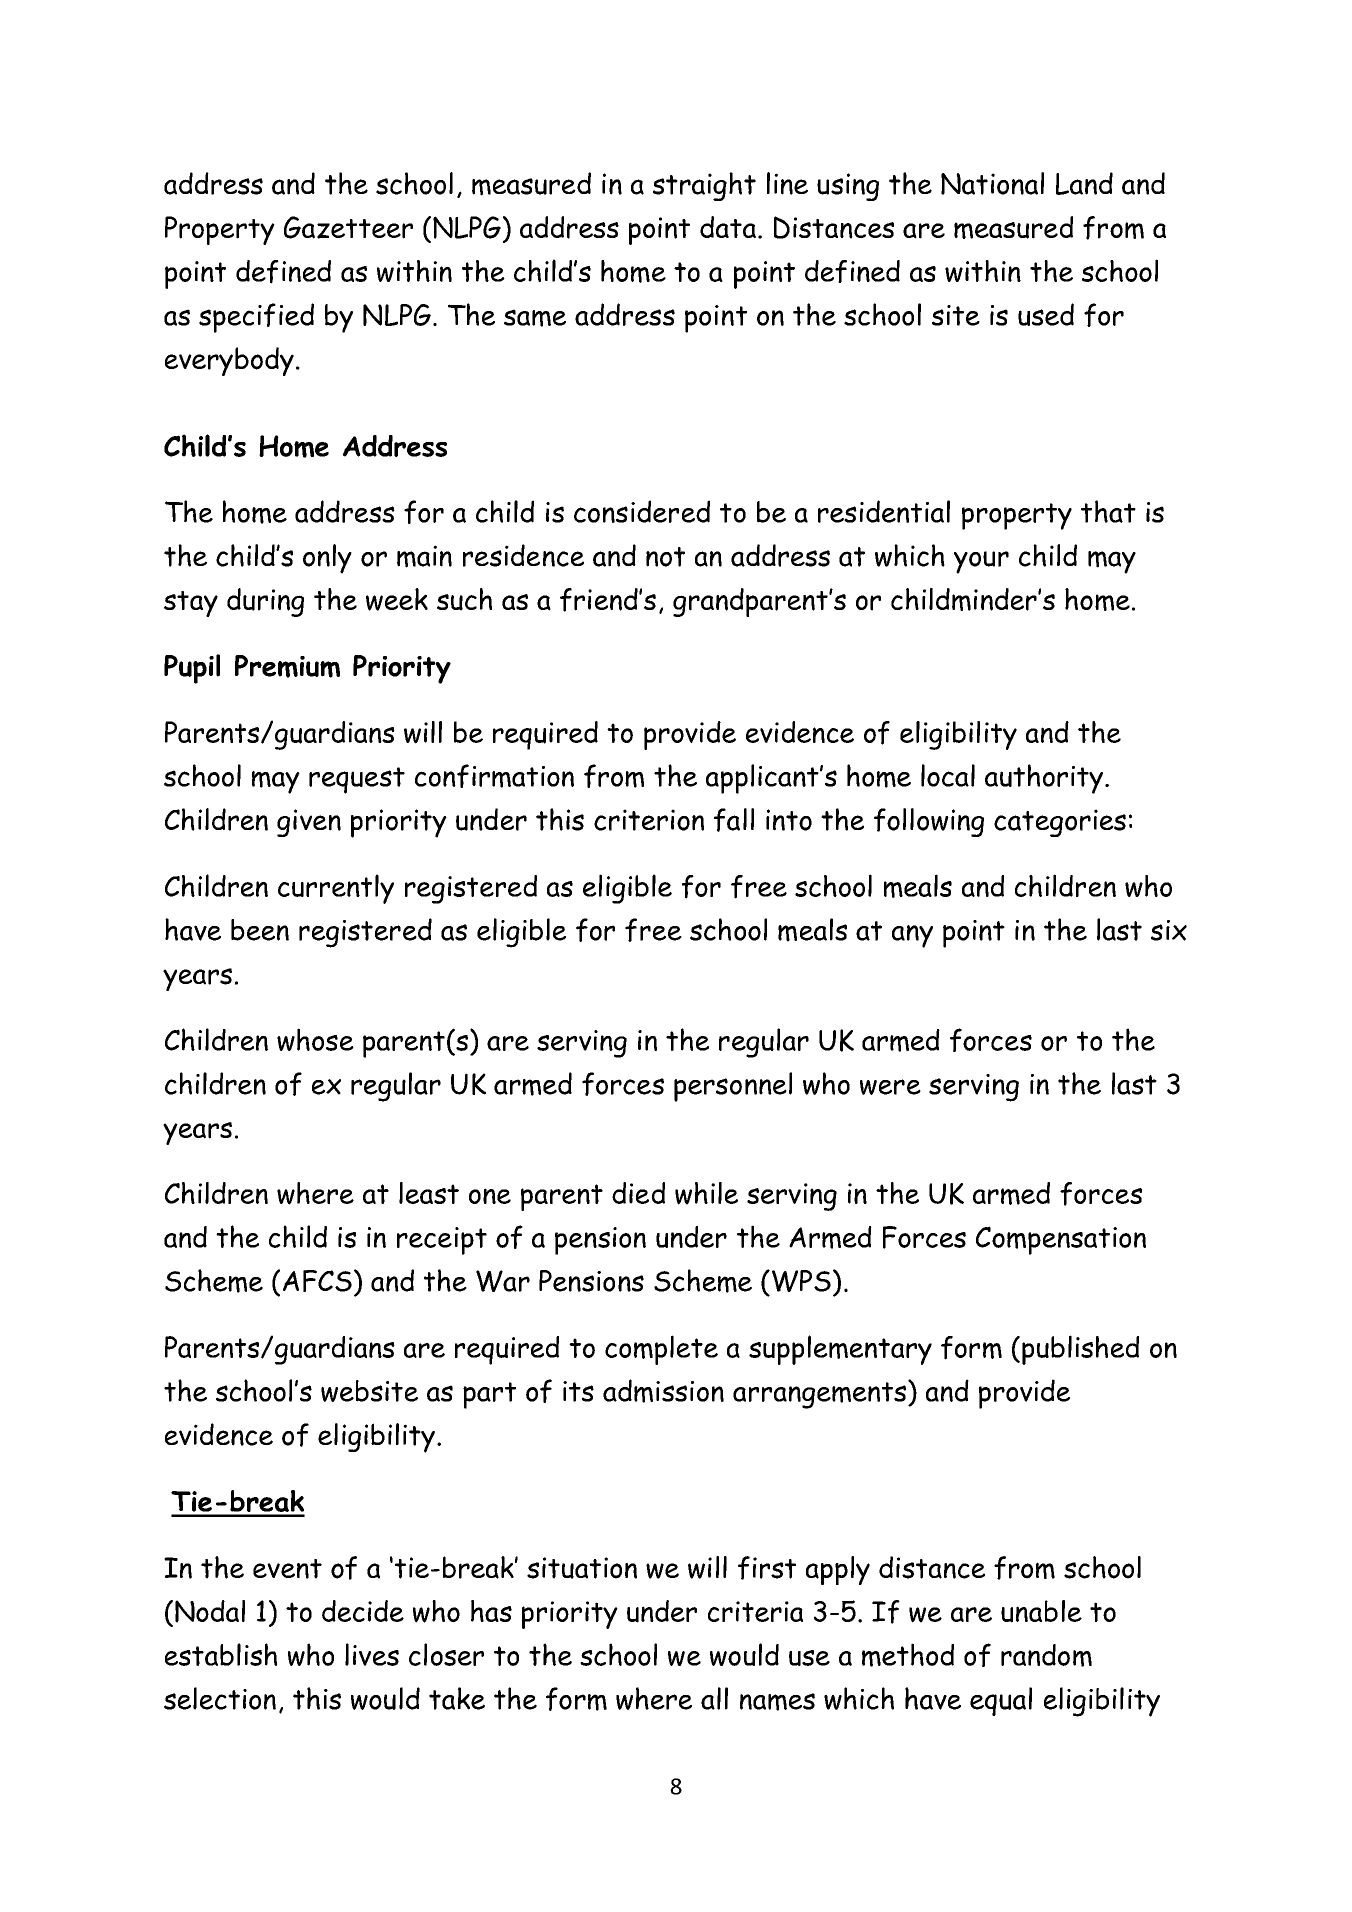  Describe the element at coordinates (1061, 1240) in the document. I see `Compensation` at that location.
